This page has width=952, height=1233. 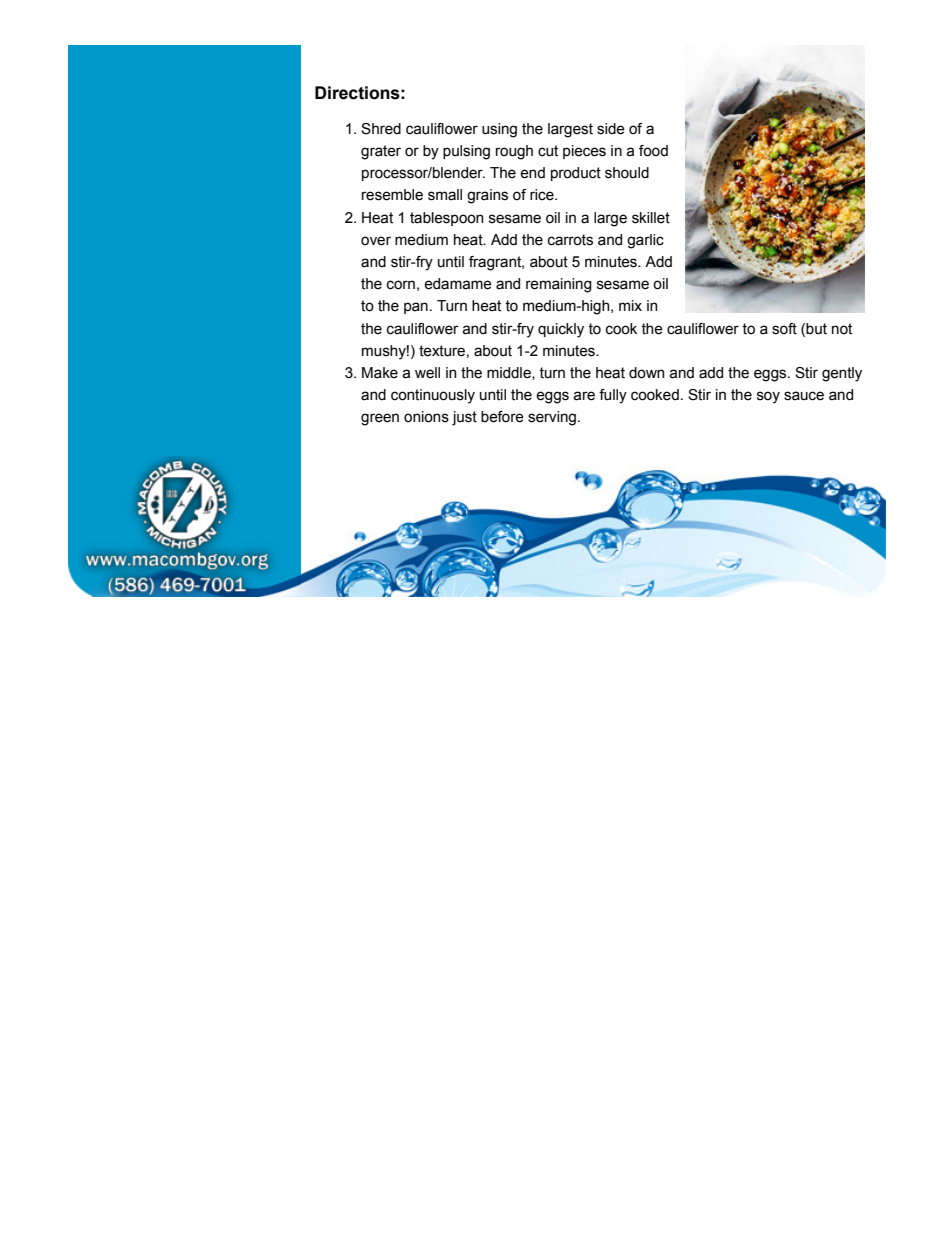 I want to click on edamame, so click(x=458, y=284).
